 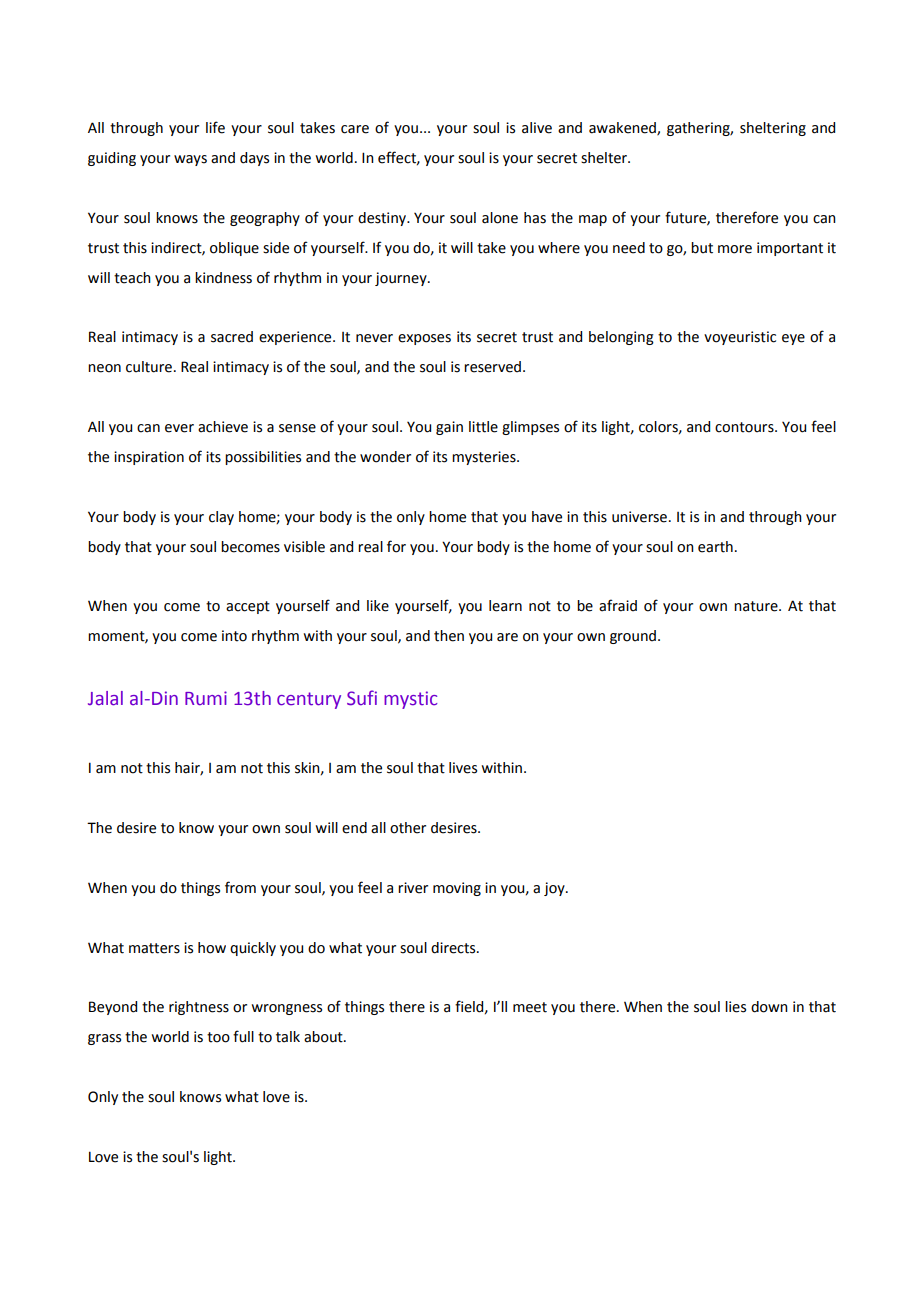 What do you see at coordinates (240, 887) in the screenshot?
I see `from` at bounding box center [240, 887].
